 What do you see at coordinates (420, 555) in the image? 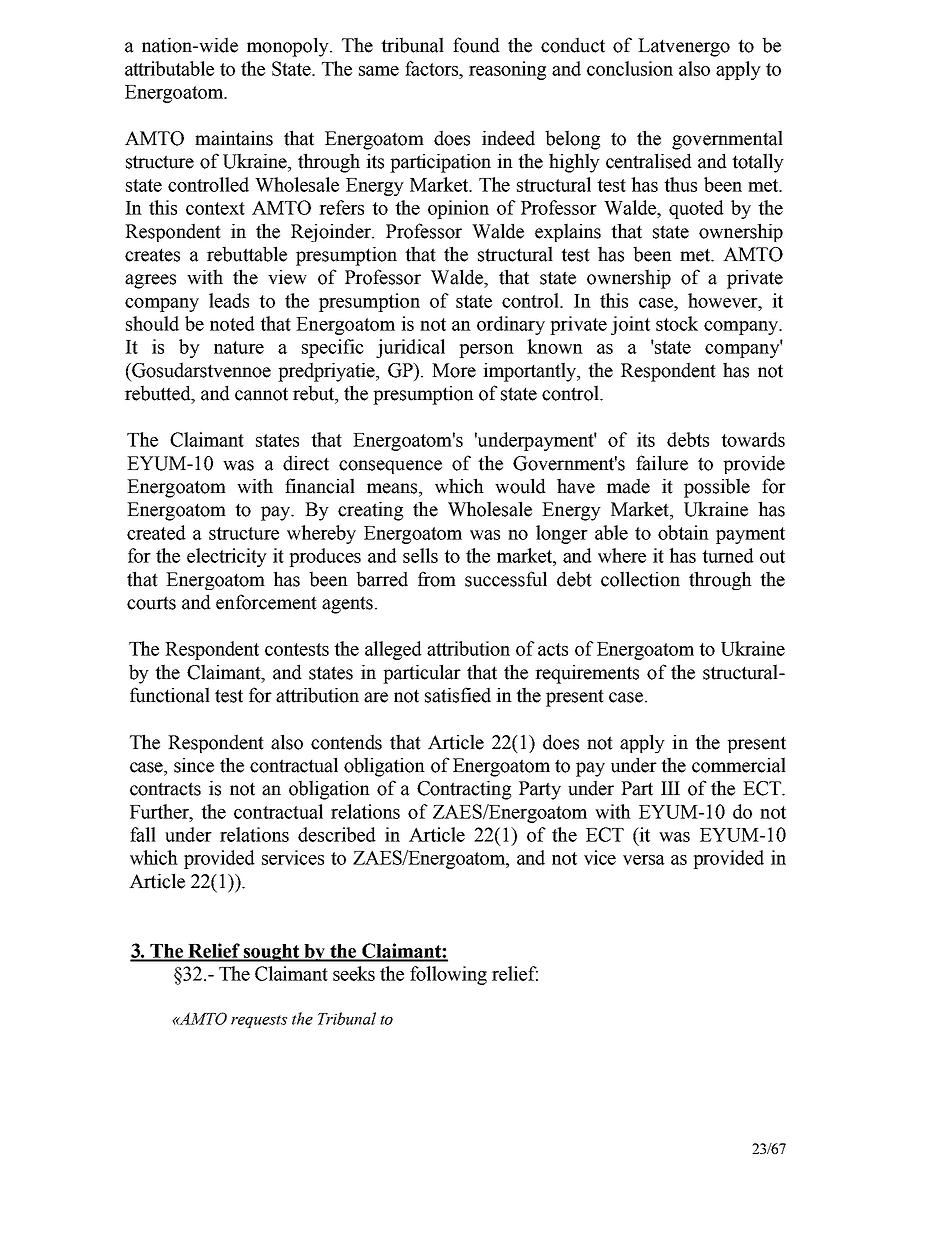
I see `sells` at bounding box center [420, 555].
